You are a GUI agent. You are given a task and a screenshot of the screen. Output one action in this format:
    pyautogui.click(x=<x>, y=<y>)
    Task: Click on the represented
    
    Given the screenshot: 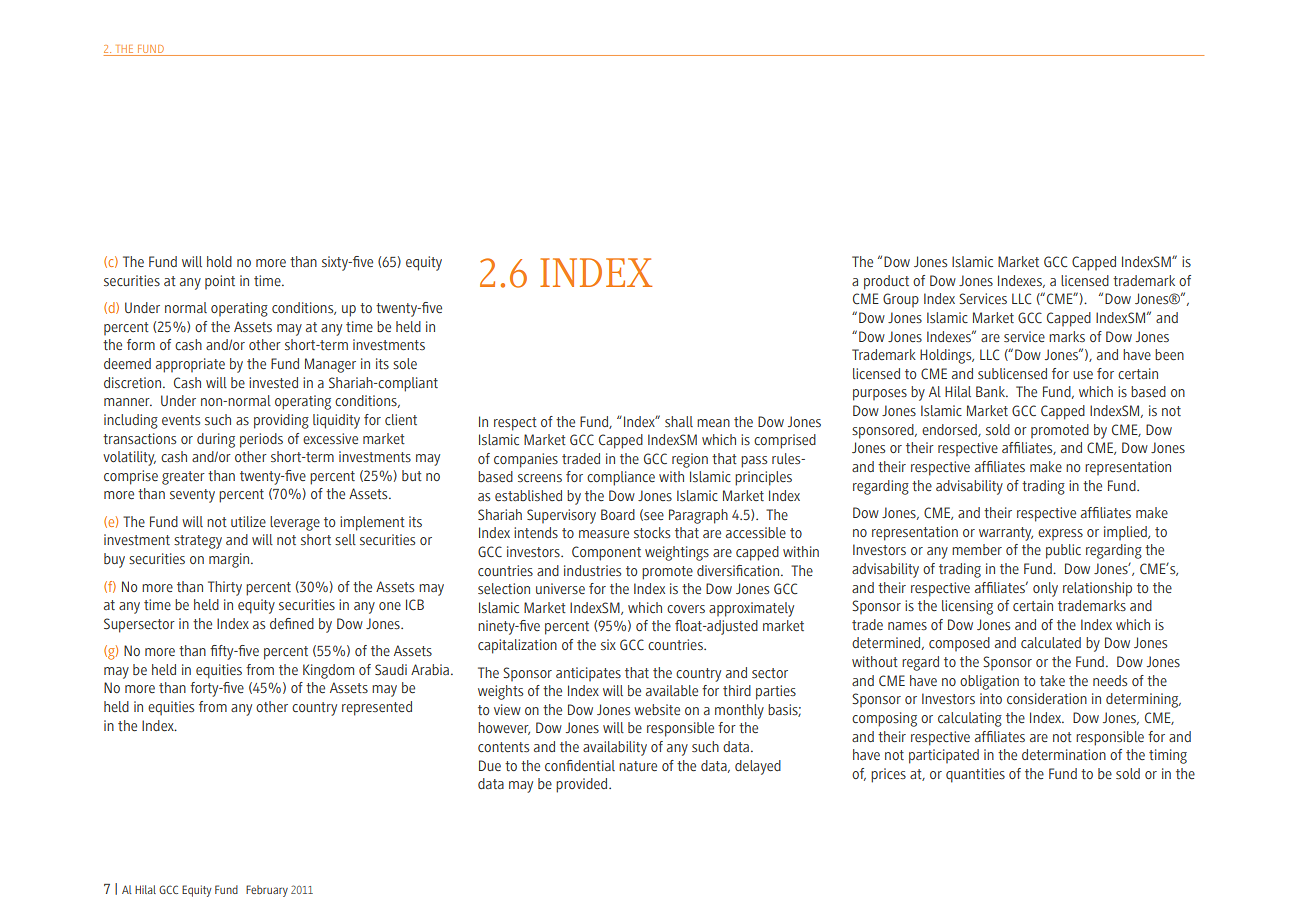 What is the action you would take?
    pyautogui.click(x=377, y=708)
